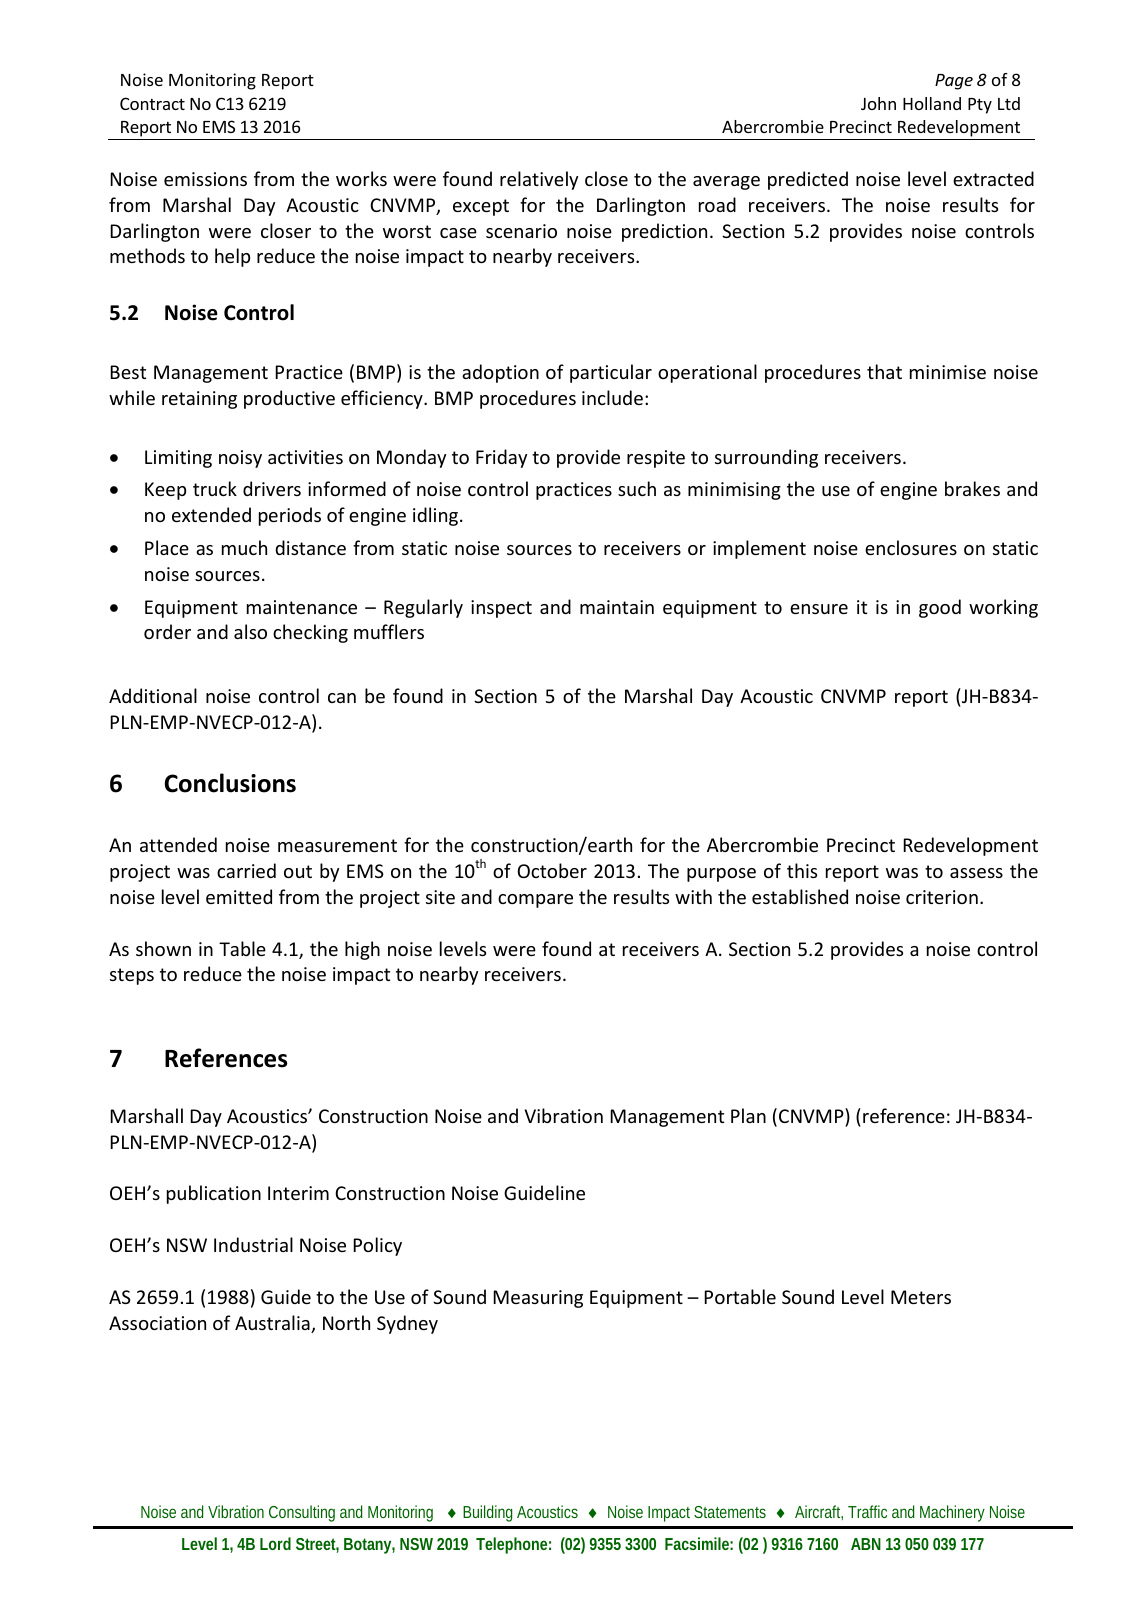  What do you see at coordinates (230, 783) in the screenshot?
I see `Conclusions` at bounding box center [230, 783].
